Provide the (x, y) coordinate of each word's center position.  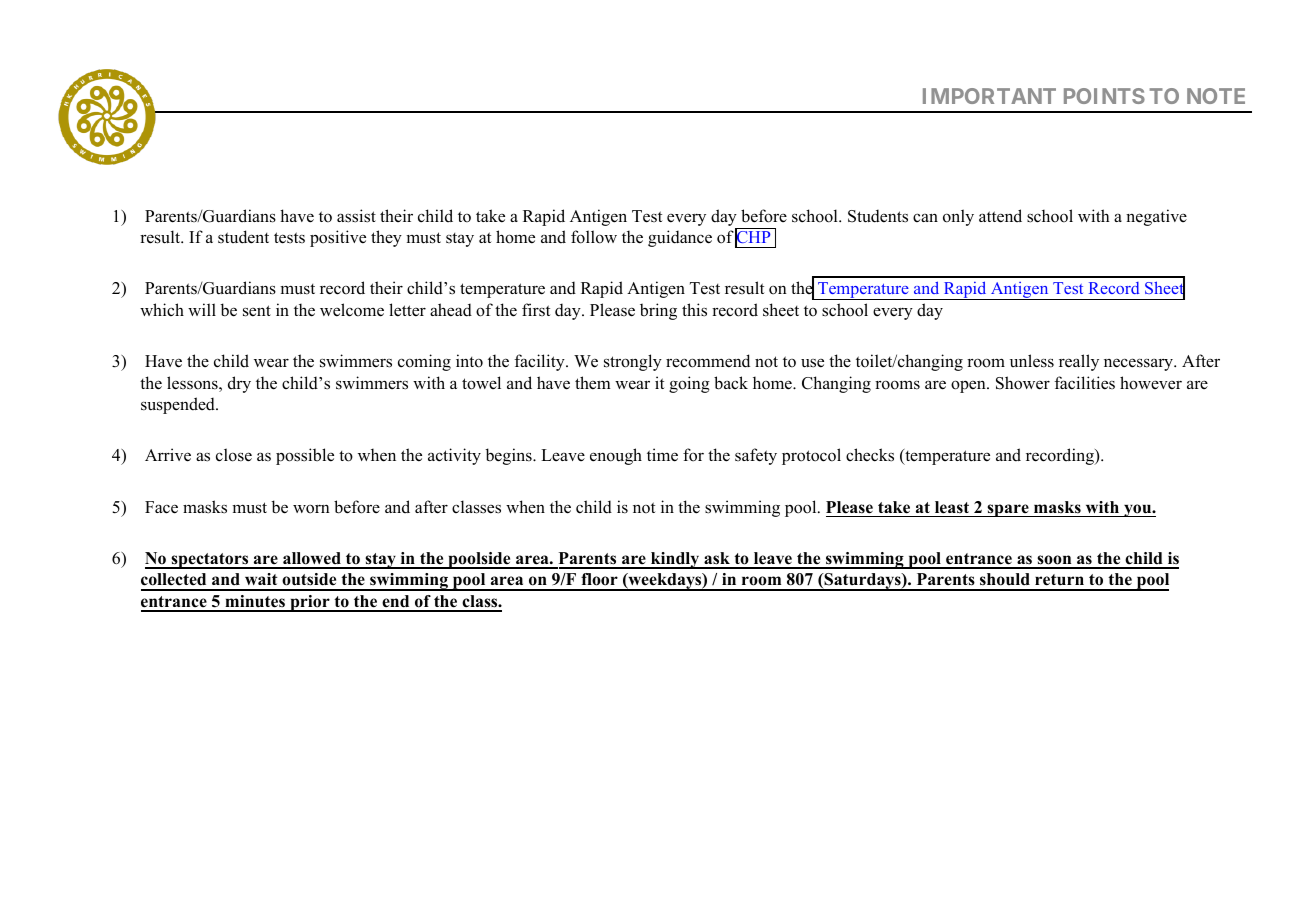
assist (356, 216)
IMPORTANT (989, 96)
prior (310, 603)
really (1079, 362)
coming (424, 362)
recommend (708, 361)
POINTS (1104, 96)
